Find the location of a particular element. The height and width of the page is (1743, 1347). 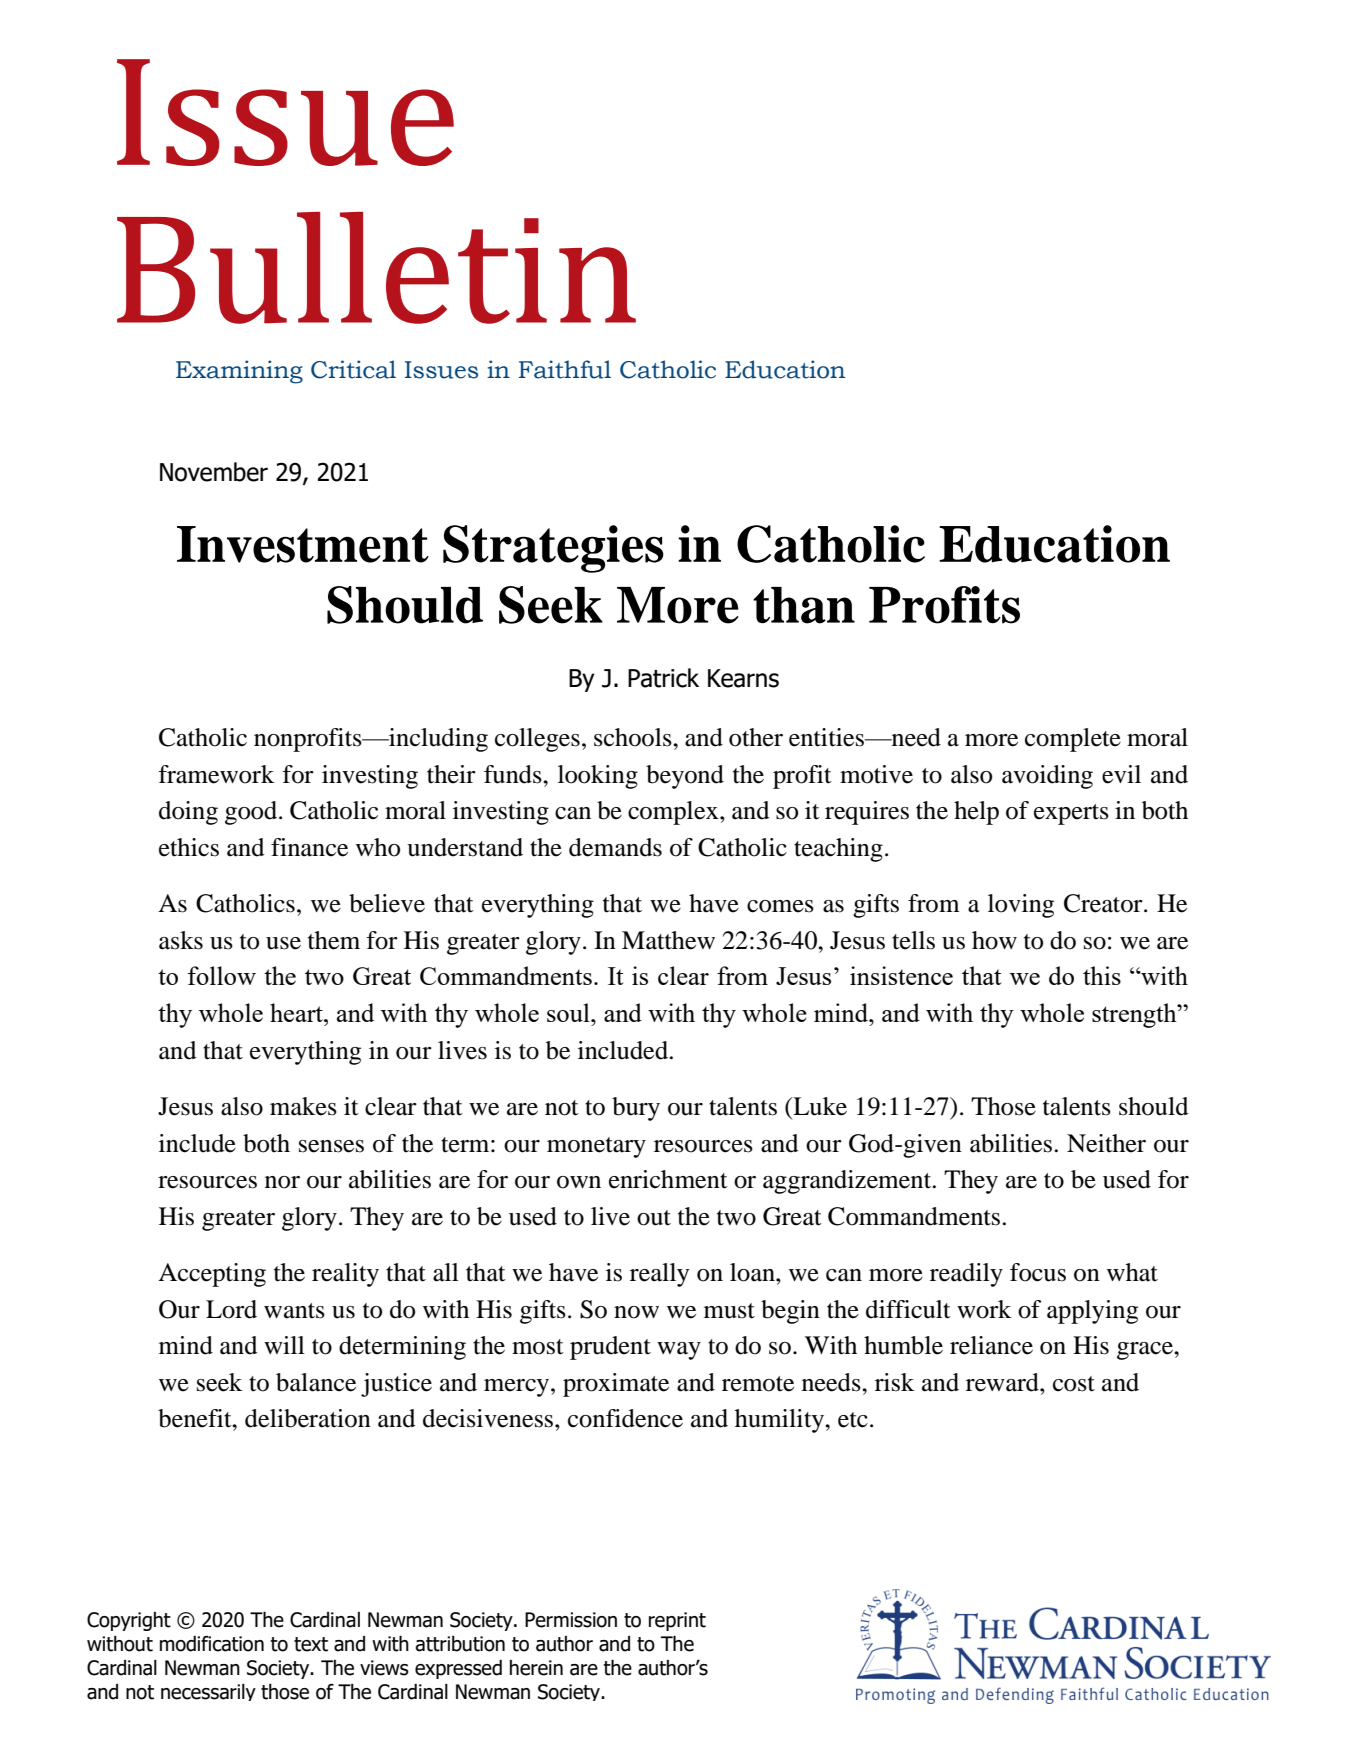

complete is located at coordinates (1073, 740).
